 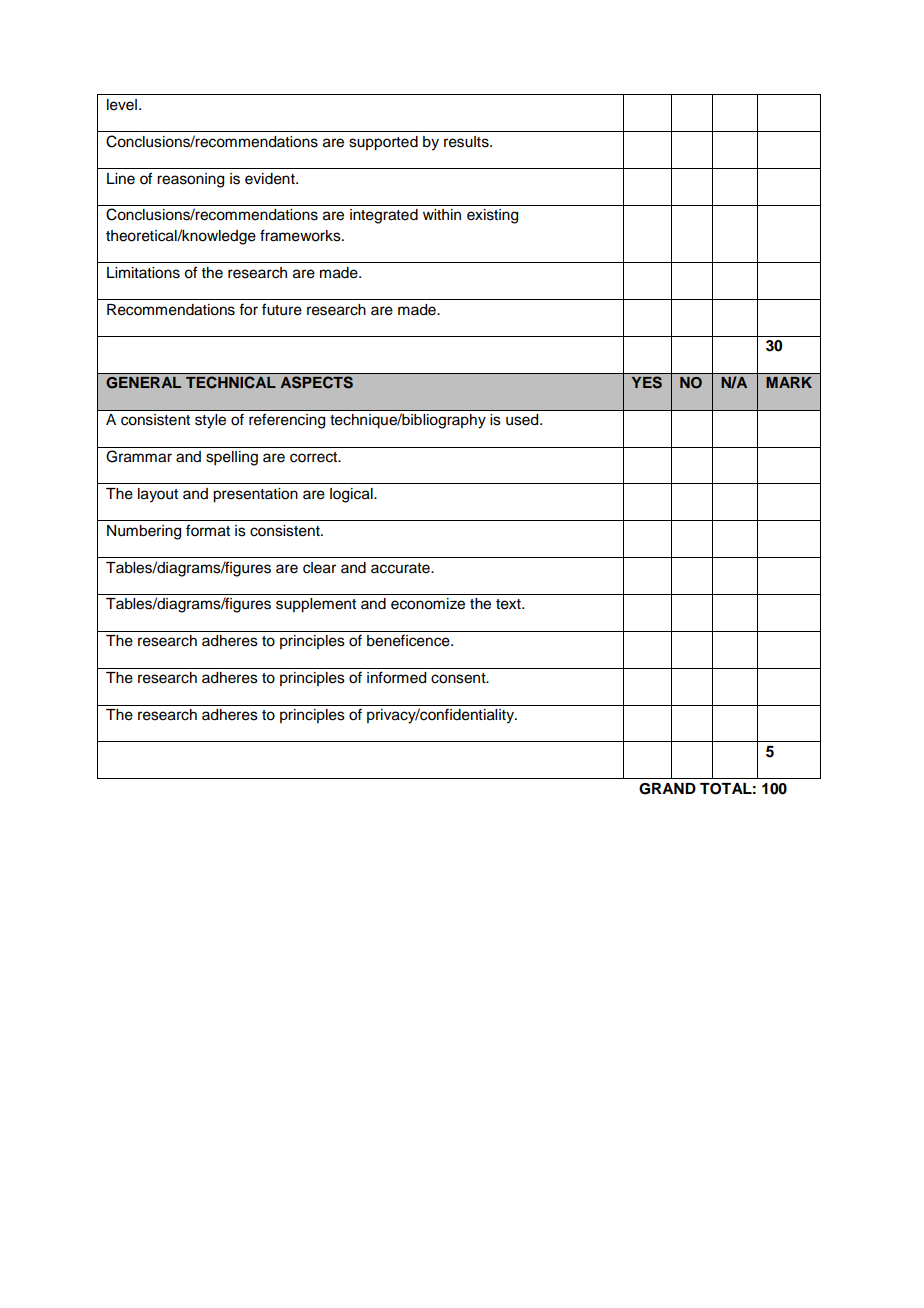 I want to click on level, so click(x=122, y=105).
